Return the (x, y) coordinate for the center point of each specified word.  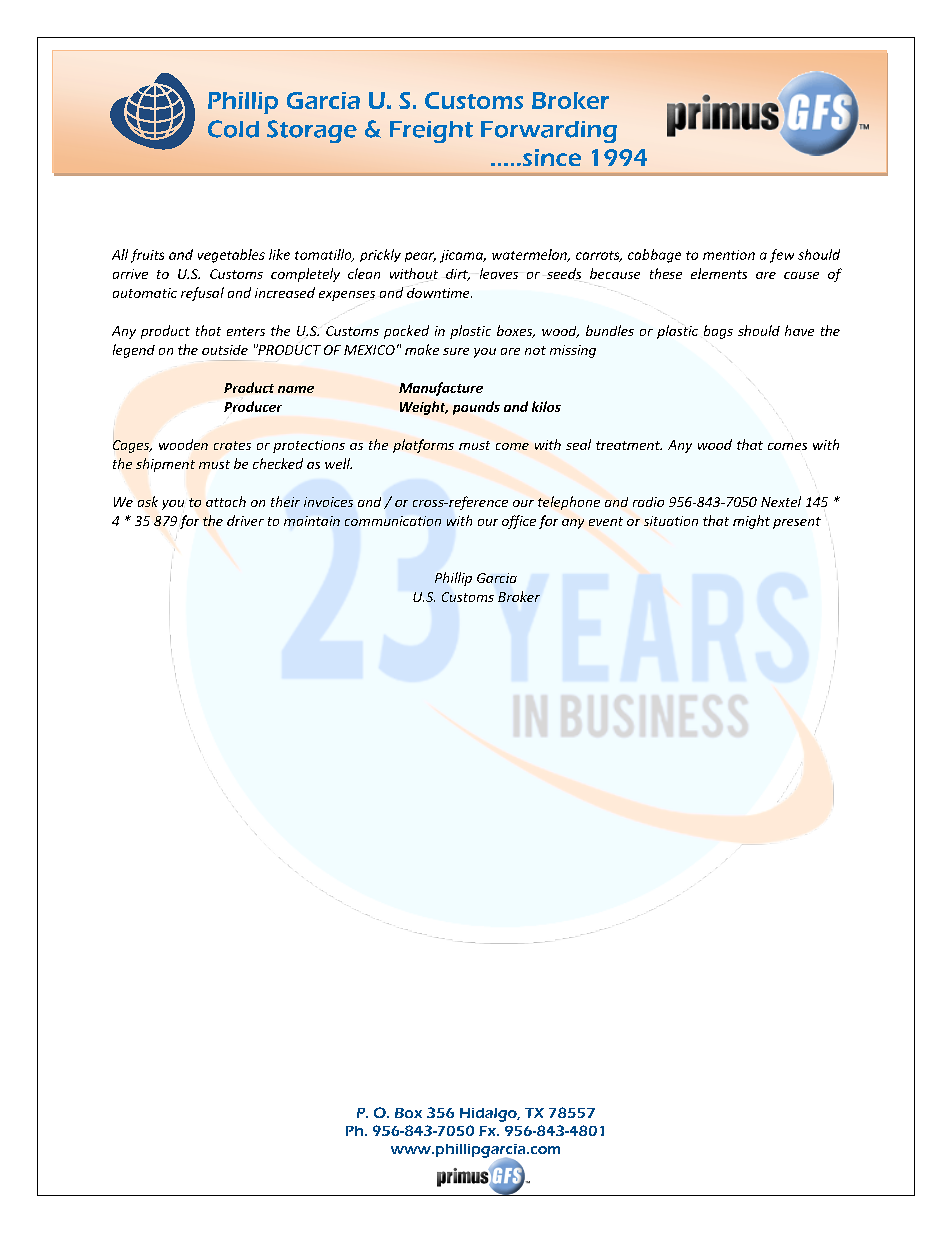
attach (226, 501)
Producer (253, 406)
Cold (233, 129)
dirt (458, 275)
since (550, 157)
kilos (546, 406)
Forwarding (549, 132)
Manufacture (441, 389)
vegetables (231, 256)
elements (719, 273)
